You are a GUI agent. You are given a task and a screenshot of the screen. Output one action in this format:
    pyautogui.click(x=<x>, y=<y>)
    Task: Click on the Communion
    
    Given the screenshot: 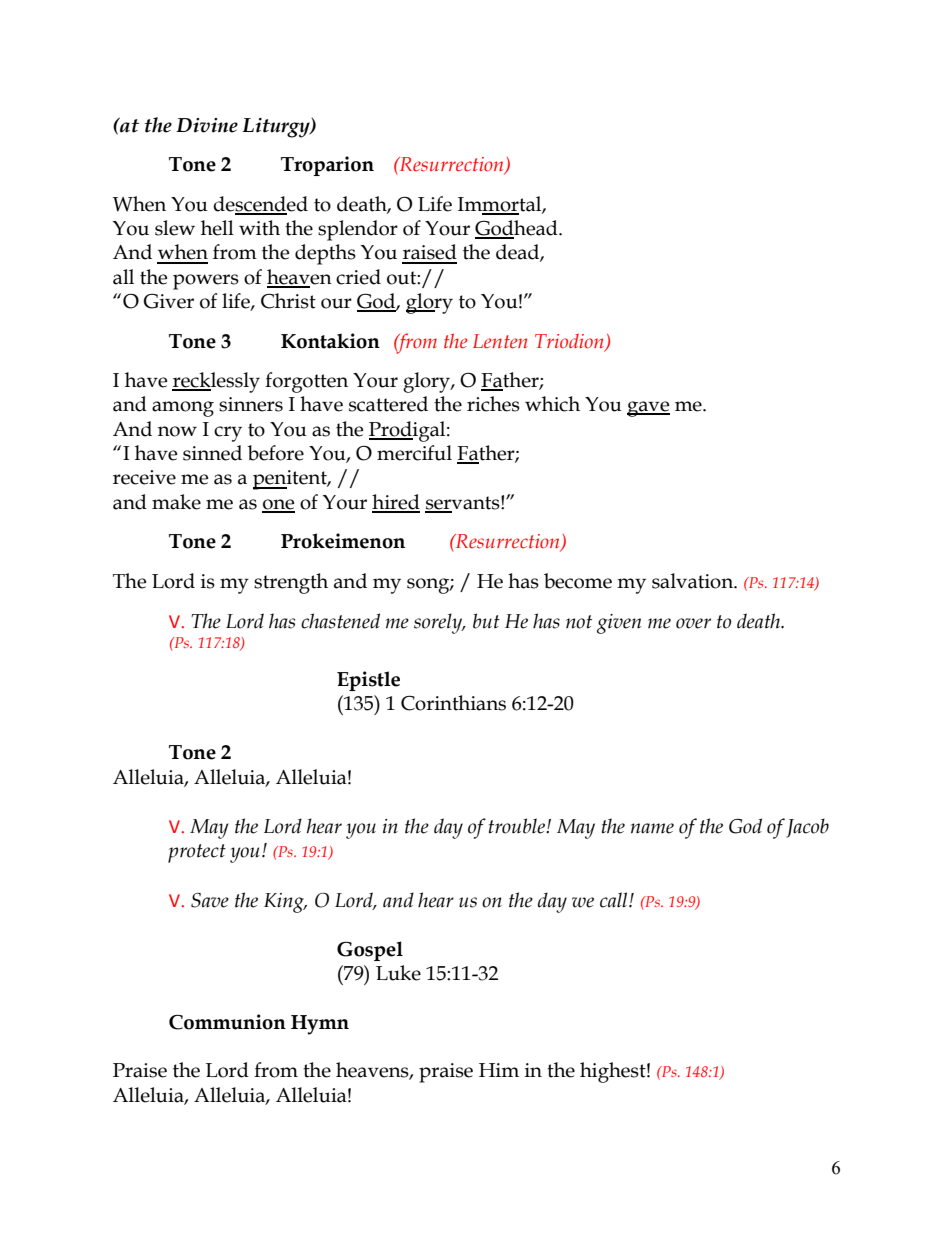 What is the action you would take?
    pyautogui.click(x=227, y=1022)
